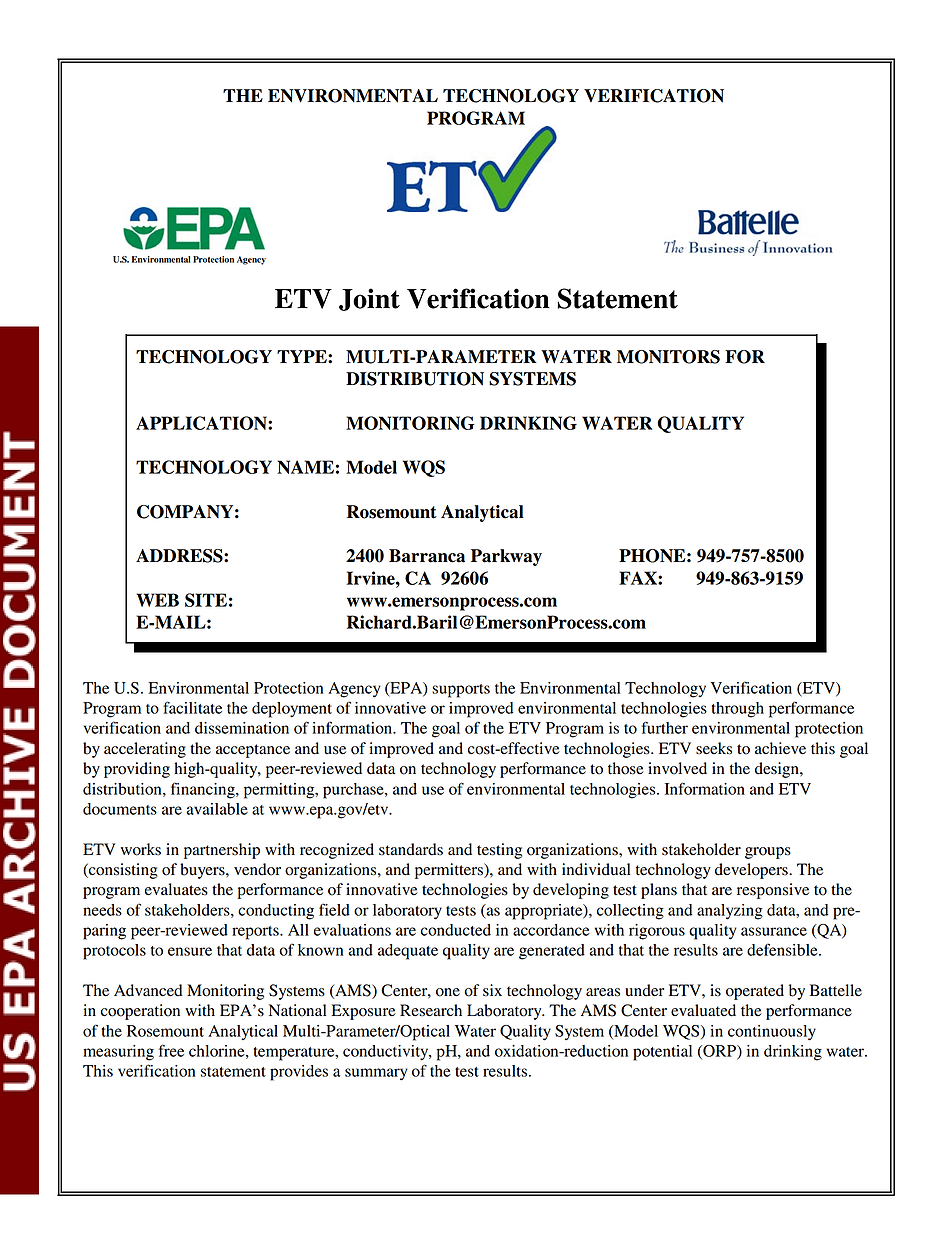  Describe the element at coordinates (387, 1053) in the image. I see `conductivity` at that location.
